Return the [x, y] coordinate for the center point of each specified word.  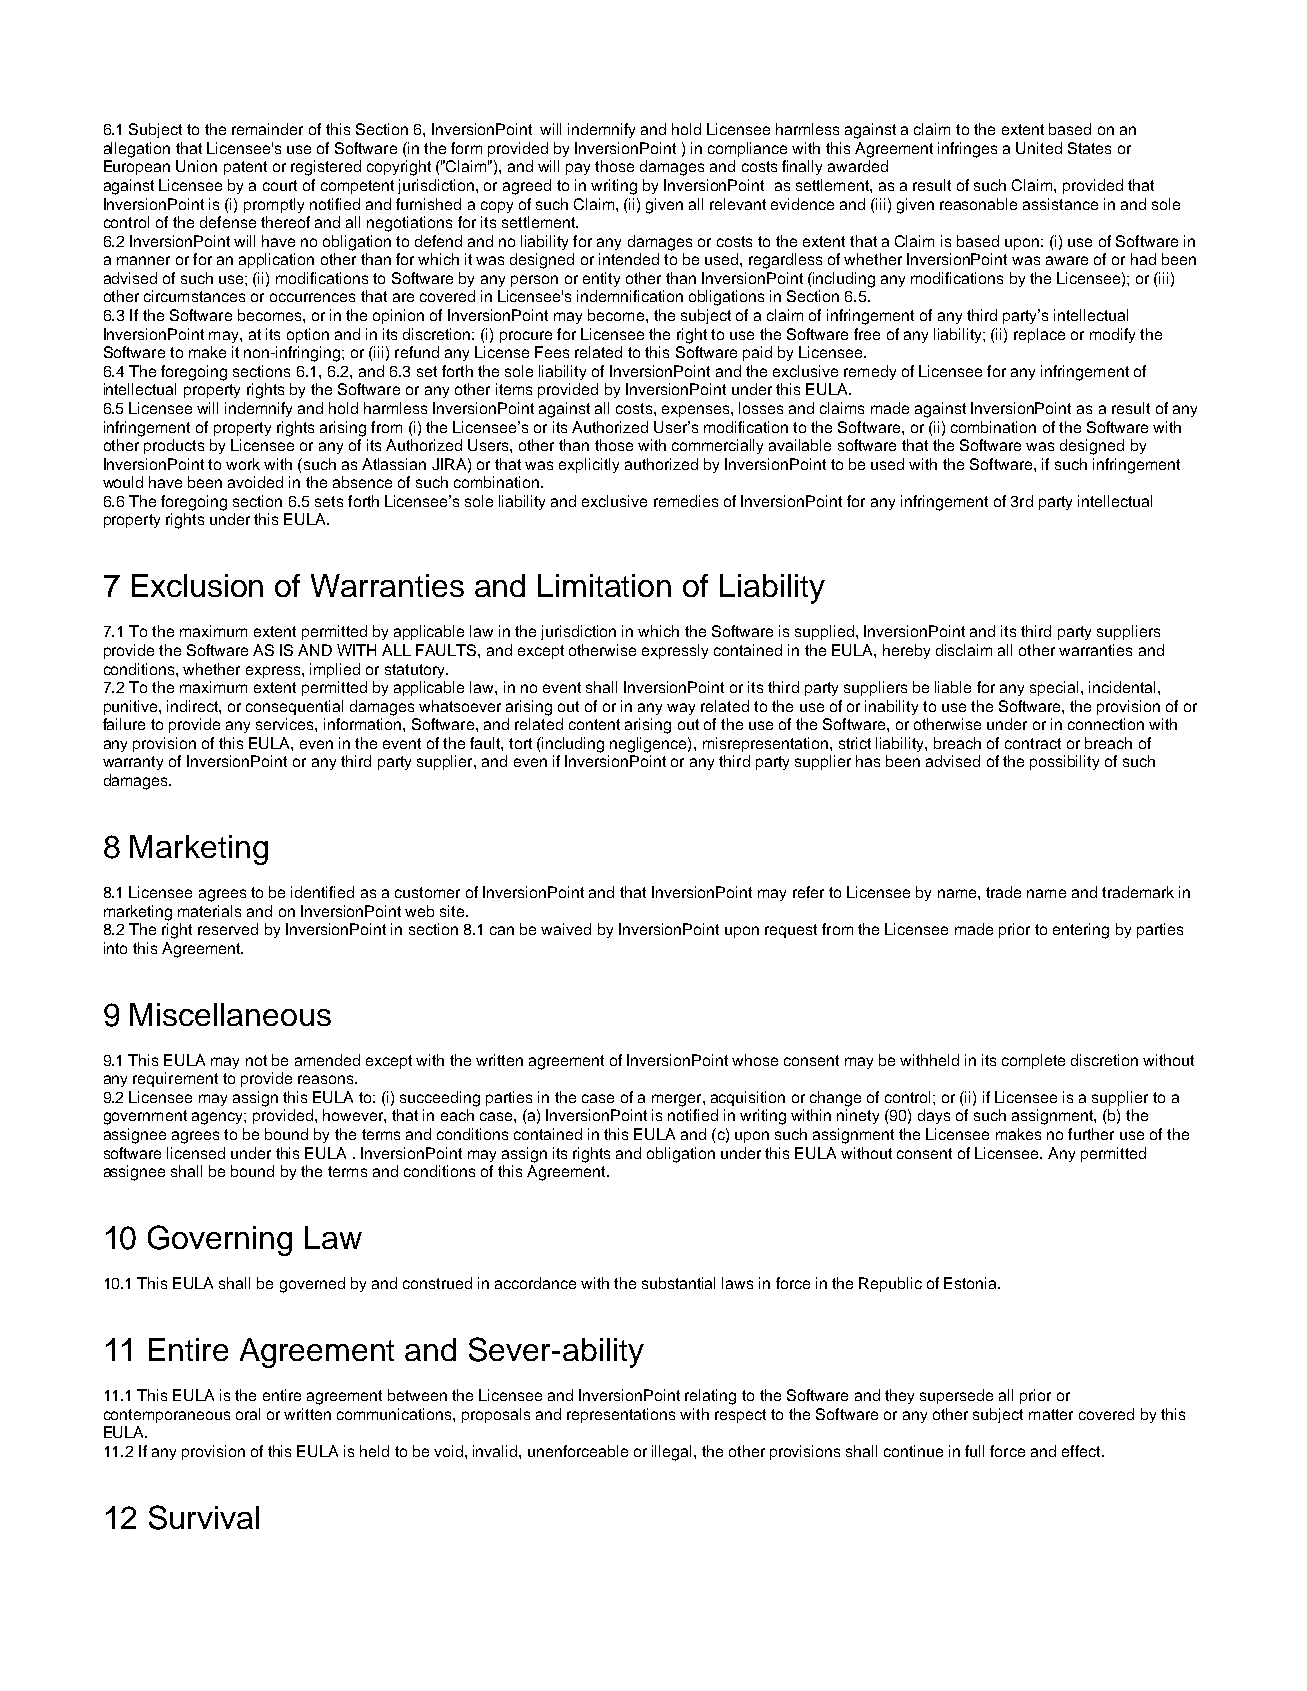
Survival [204, 1517]
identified [322, 892]
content [594, 724]
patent [245, 168]
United [1039, 148]
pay [578, 169]
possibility [1064, 762]
